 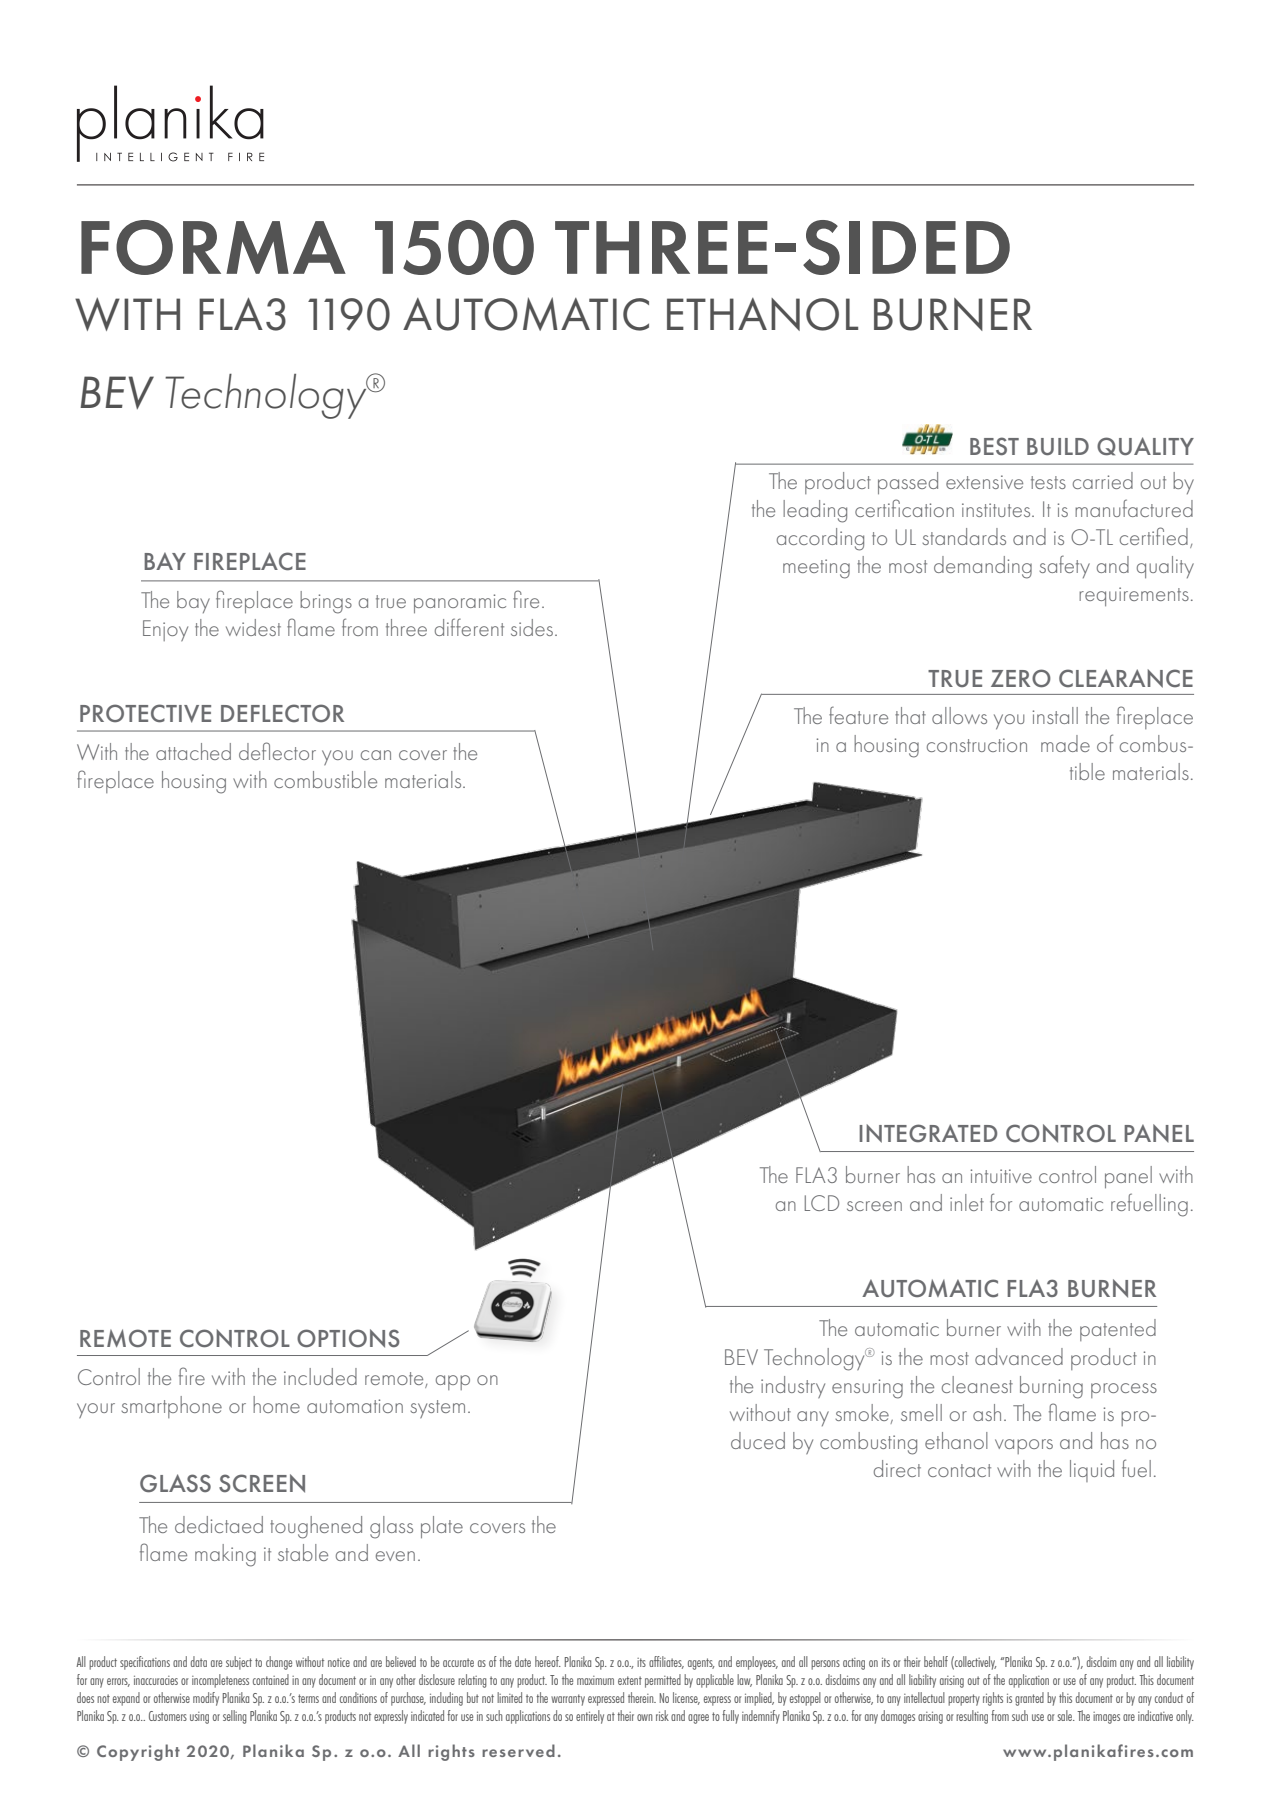 I want to click on BUILD, so click(x=1058, y=446).
